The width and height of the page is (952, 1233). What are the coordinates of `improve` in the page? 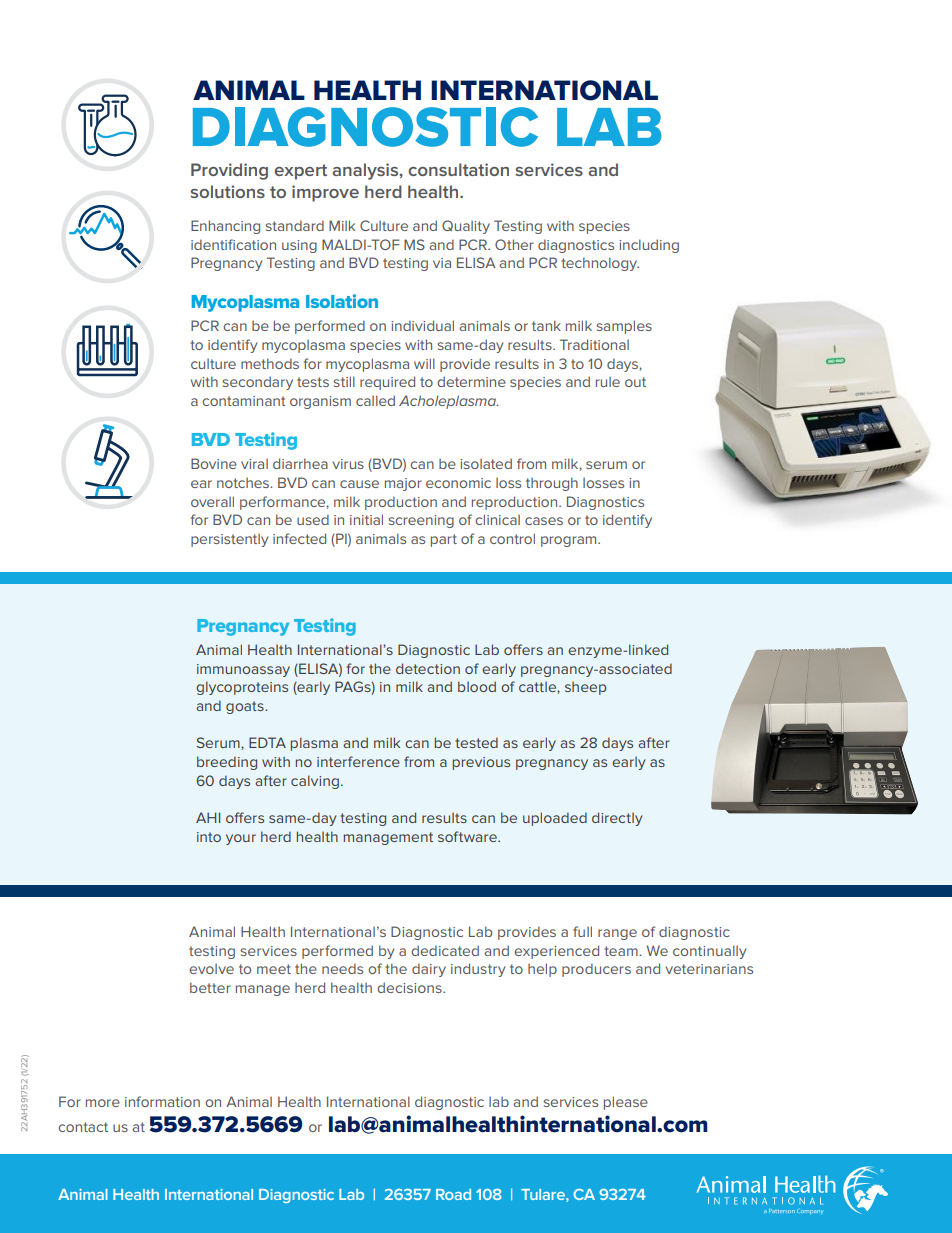 It's located at (325, 193).
